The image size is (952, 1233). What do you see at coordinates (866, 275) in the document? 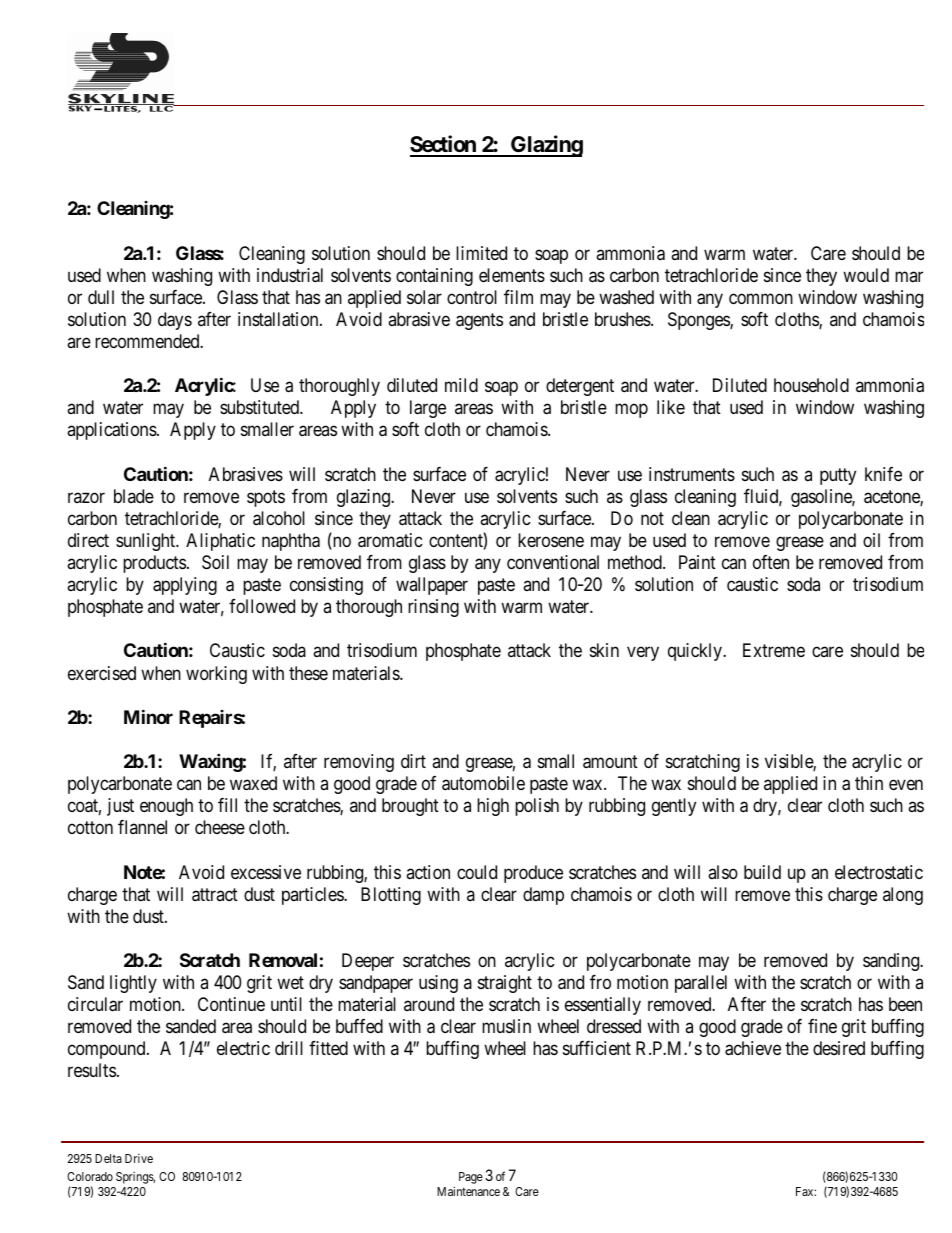
I see `would` at bounding box center [866, 275].
